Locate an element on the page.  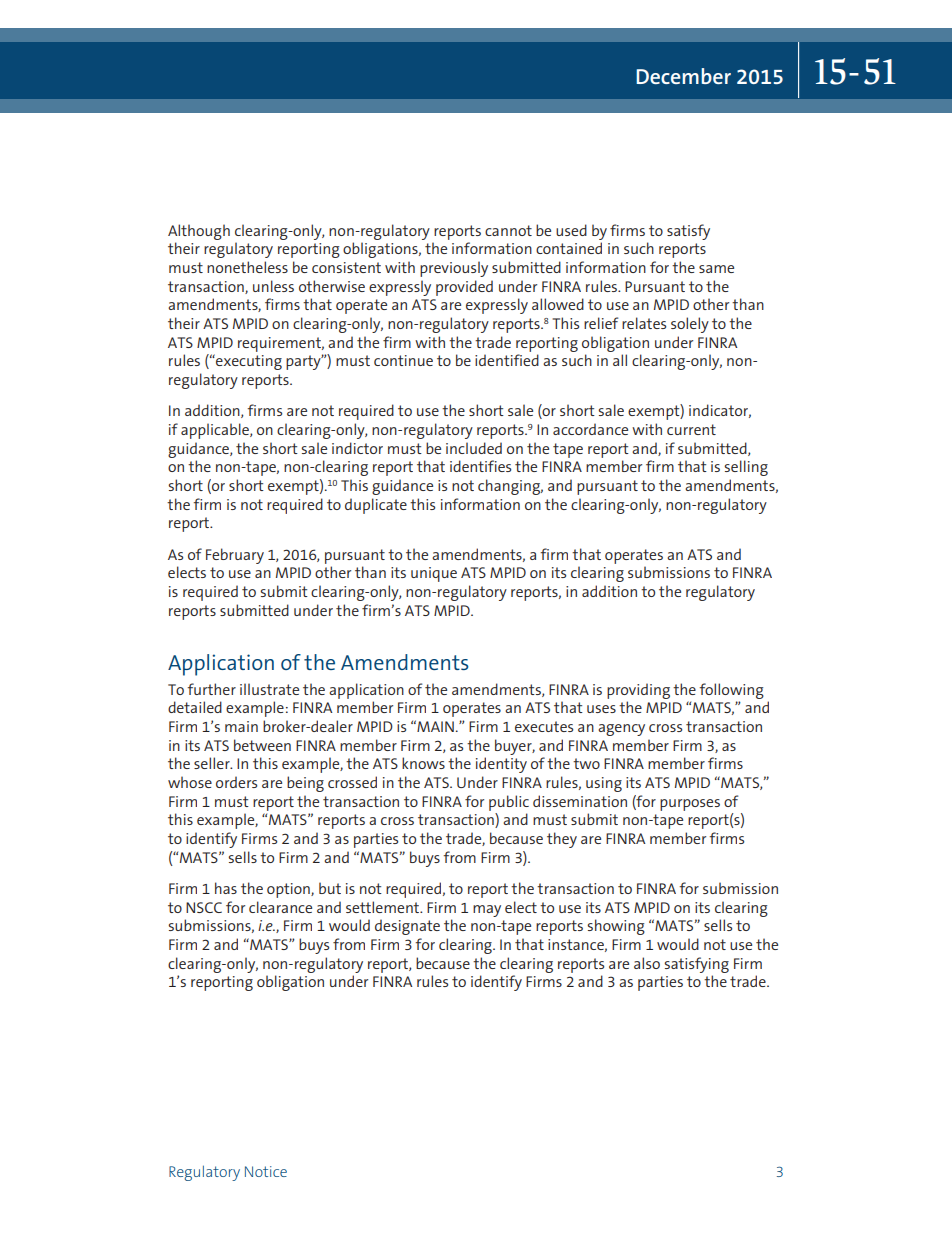
December is located at coordinates (683, 76).
